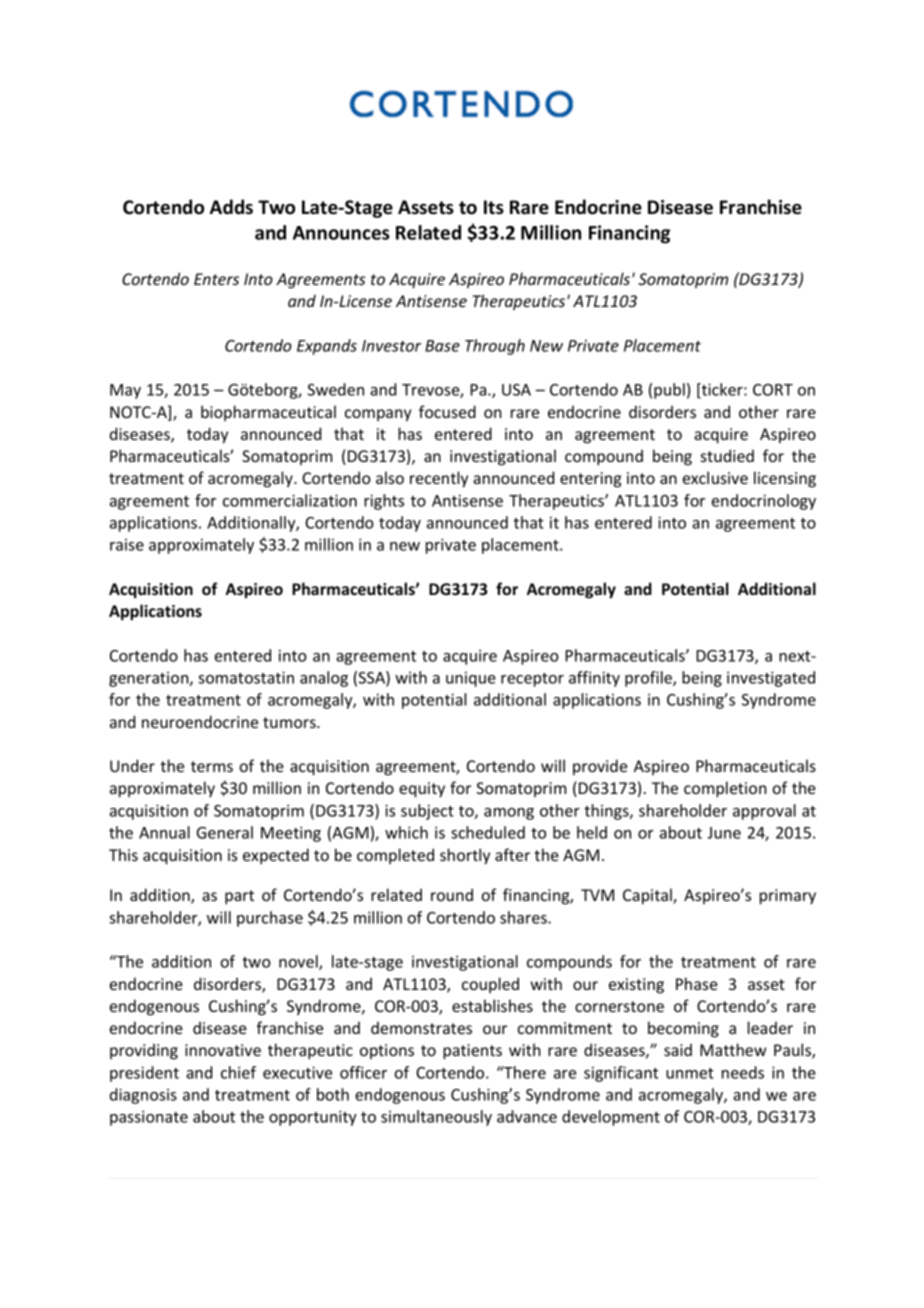 The width and height of the image is (924, 1308). I want to click on Its, so click(494, 207).
